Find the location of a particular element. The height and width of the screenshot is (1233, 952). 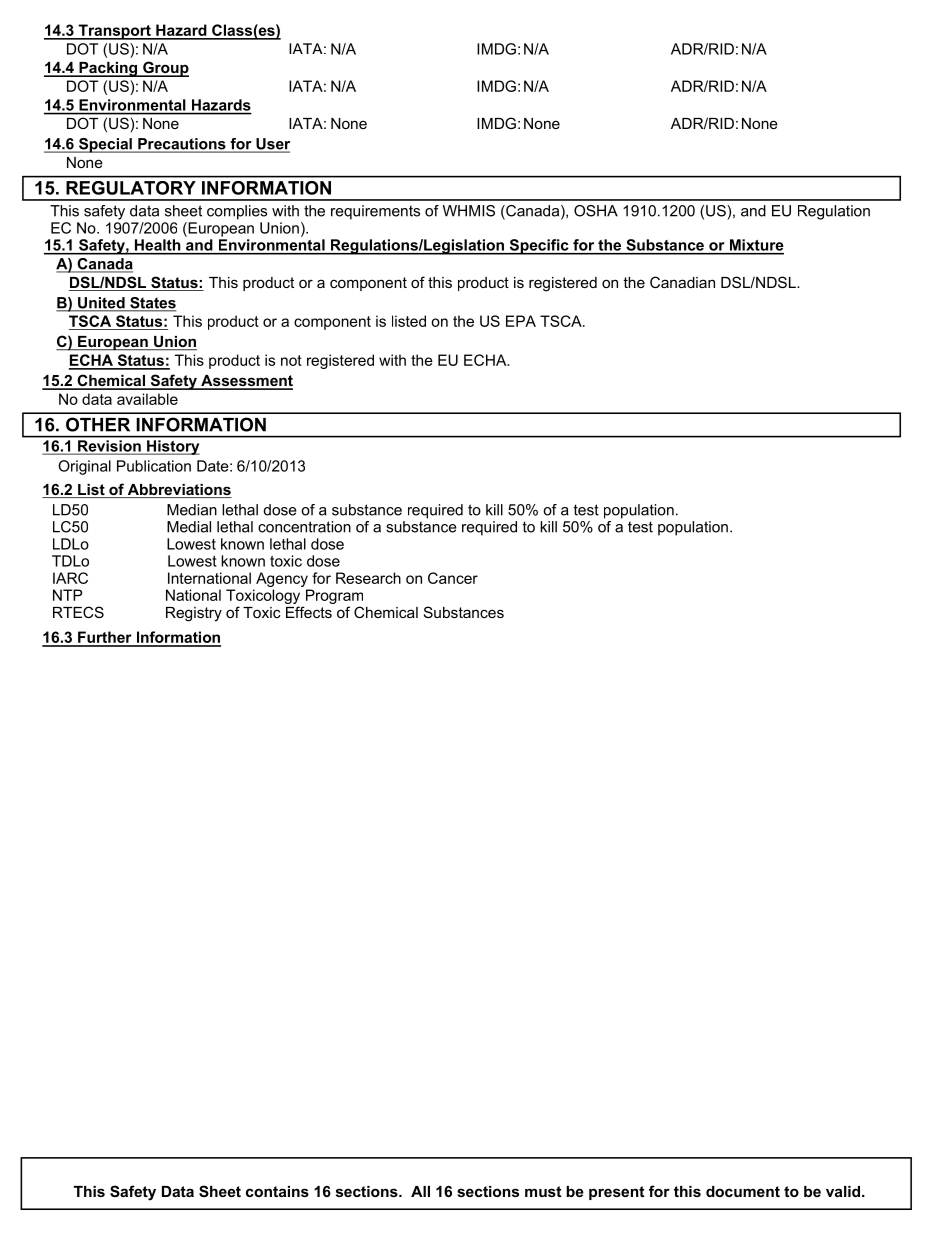

United is located at coordinates (101, 304).
